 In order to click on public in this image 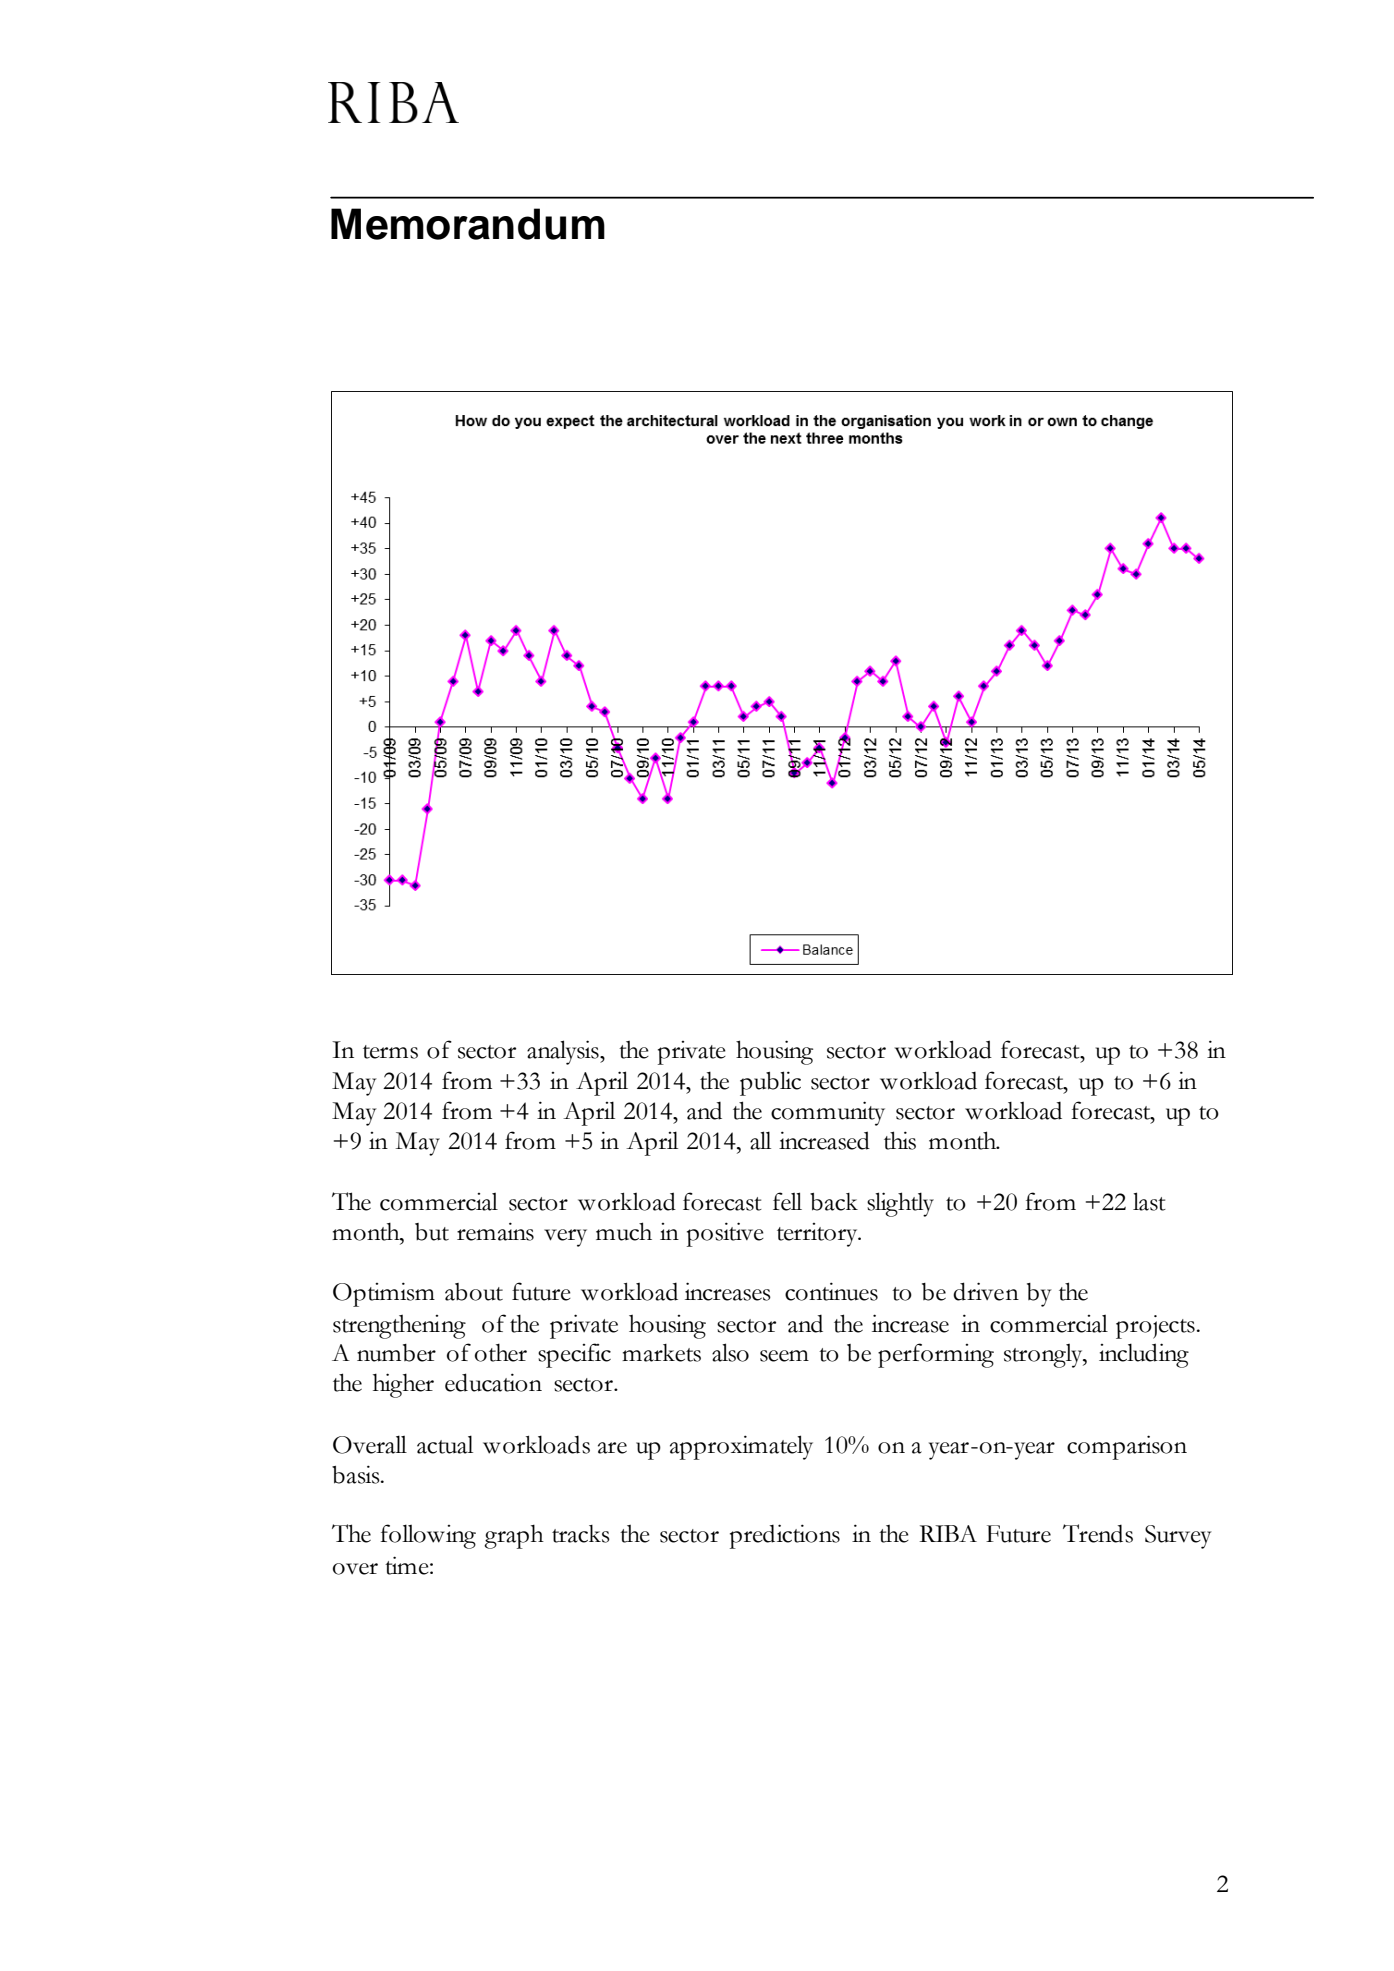, I will do `click(770, 1083)`.
